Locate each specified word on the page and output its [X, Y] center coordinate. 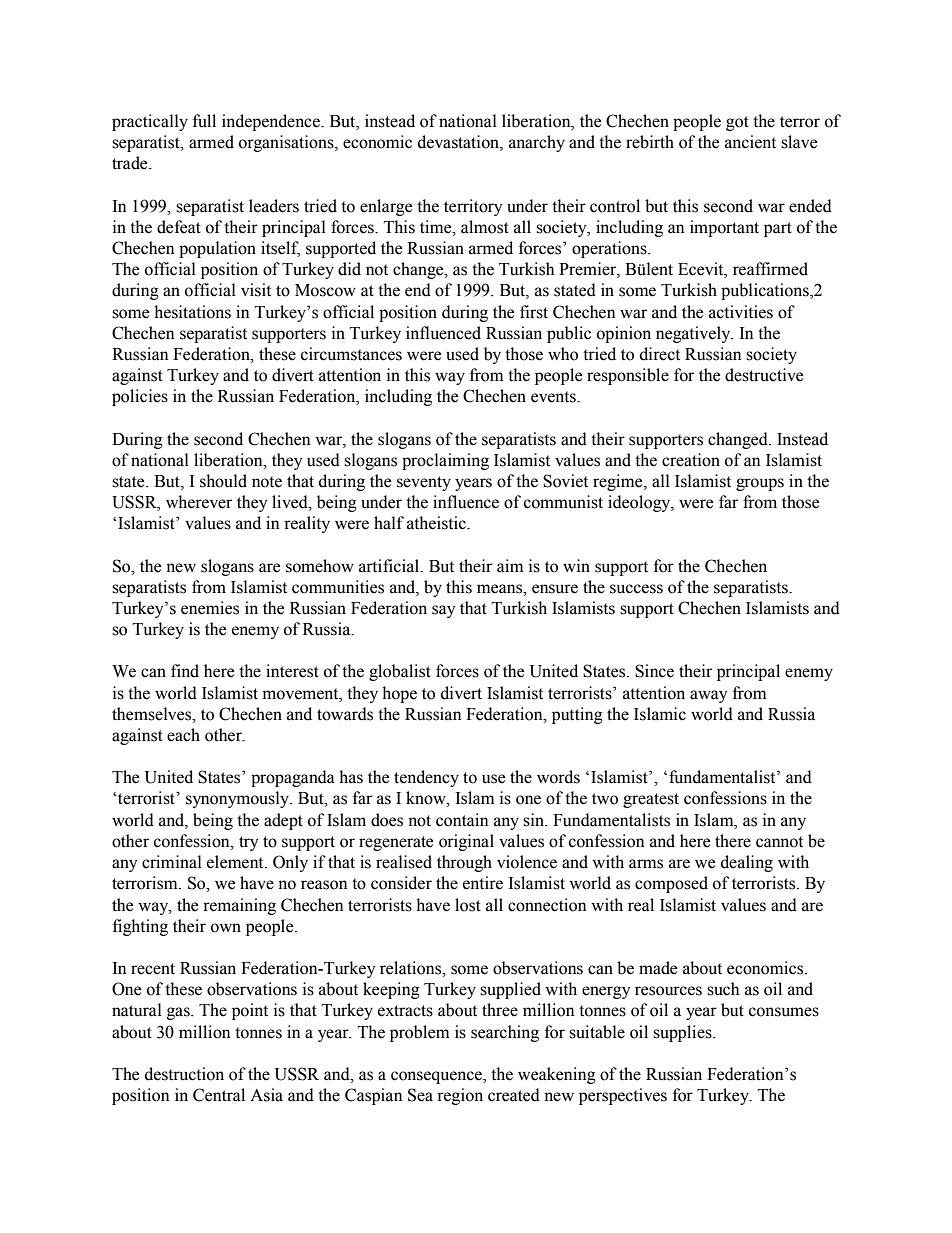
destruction [184, 1074]
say [443, 611]
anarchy [537, 143]
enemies [210, 608]
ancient [750, 142]
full [204, 121]
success [636, 589]
